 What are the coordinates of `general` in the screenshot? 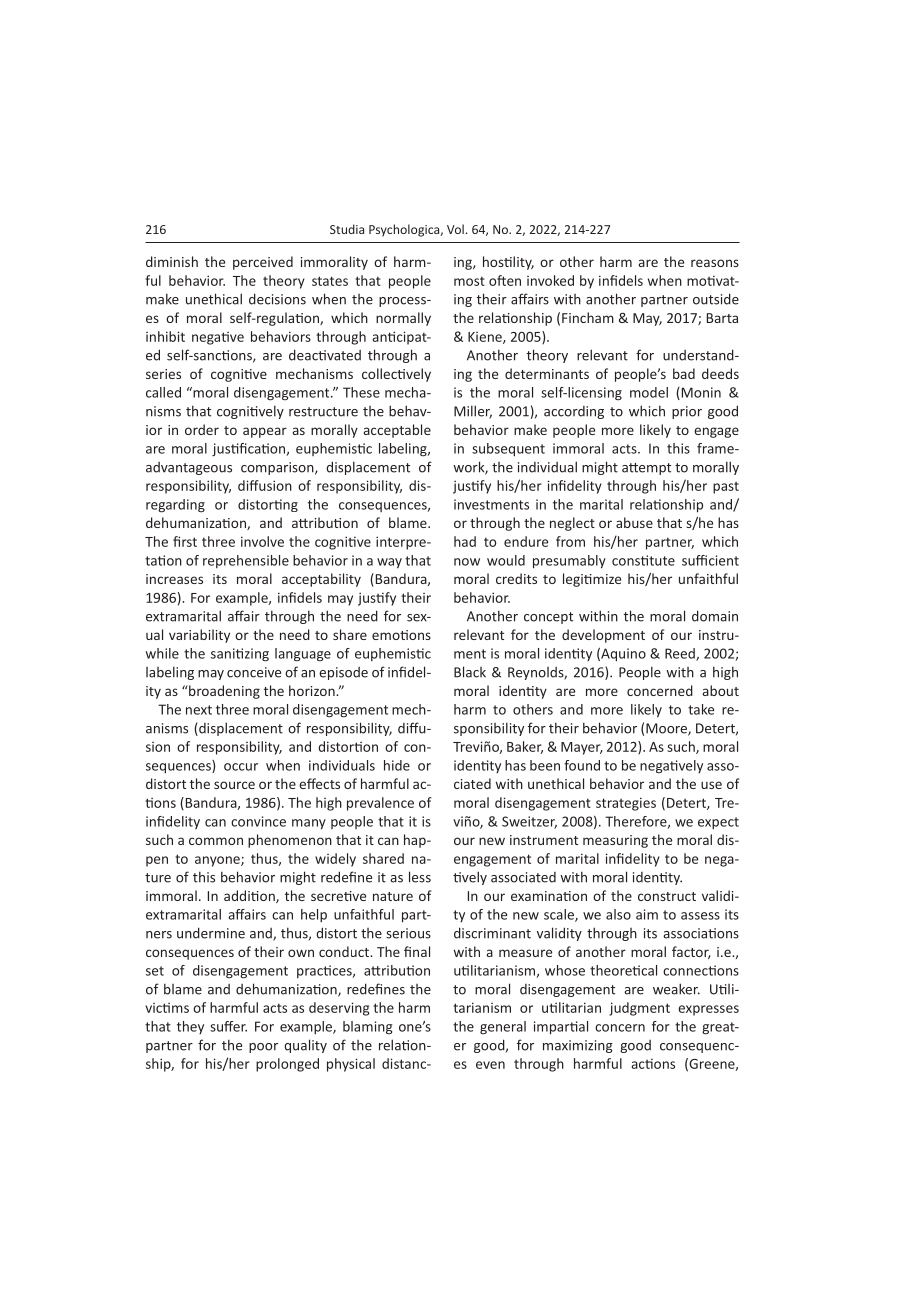 It's located at (503, 1028).
